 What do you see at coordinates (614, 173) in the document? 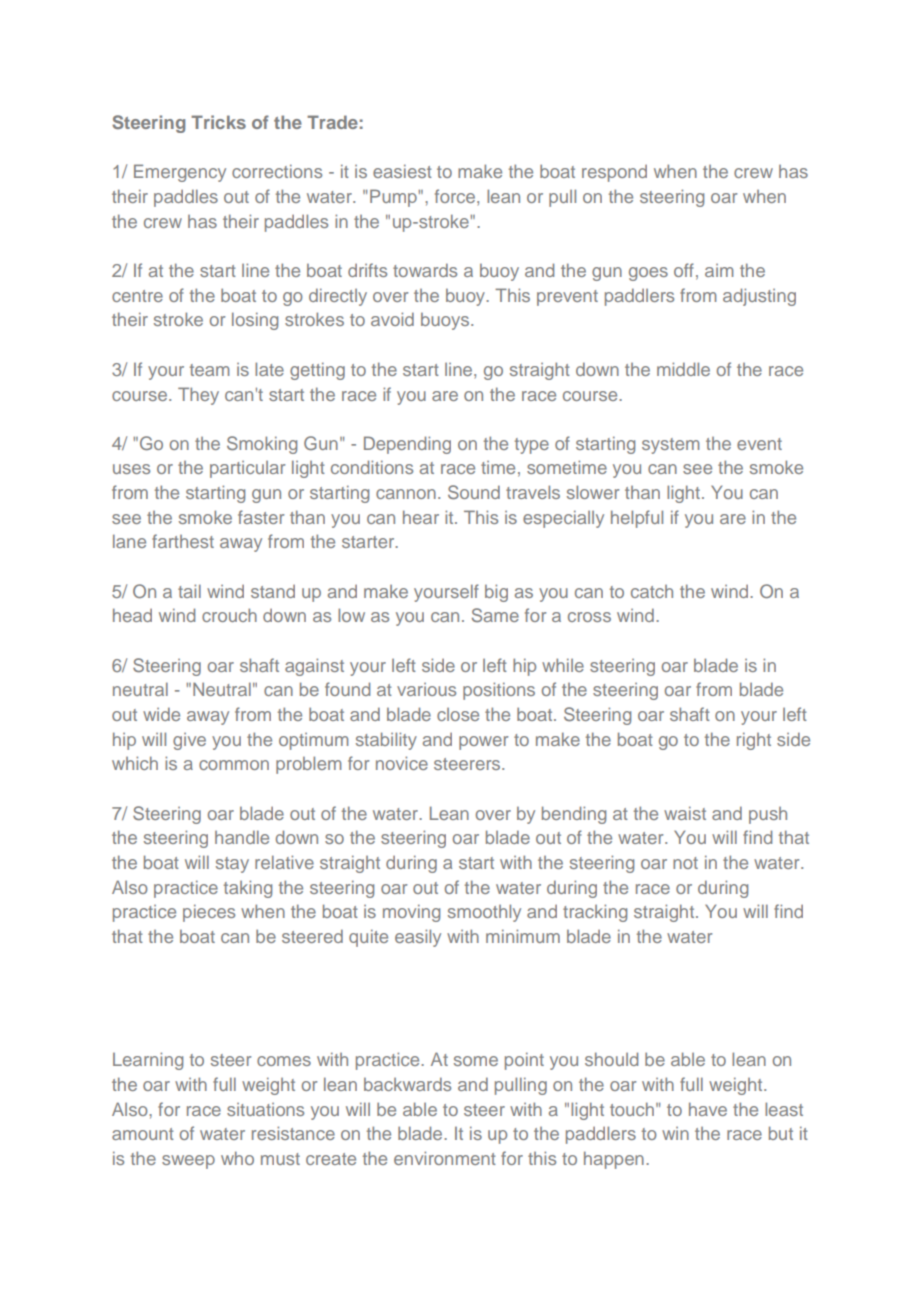
I see `respond` at bounding box center [614, 173].
